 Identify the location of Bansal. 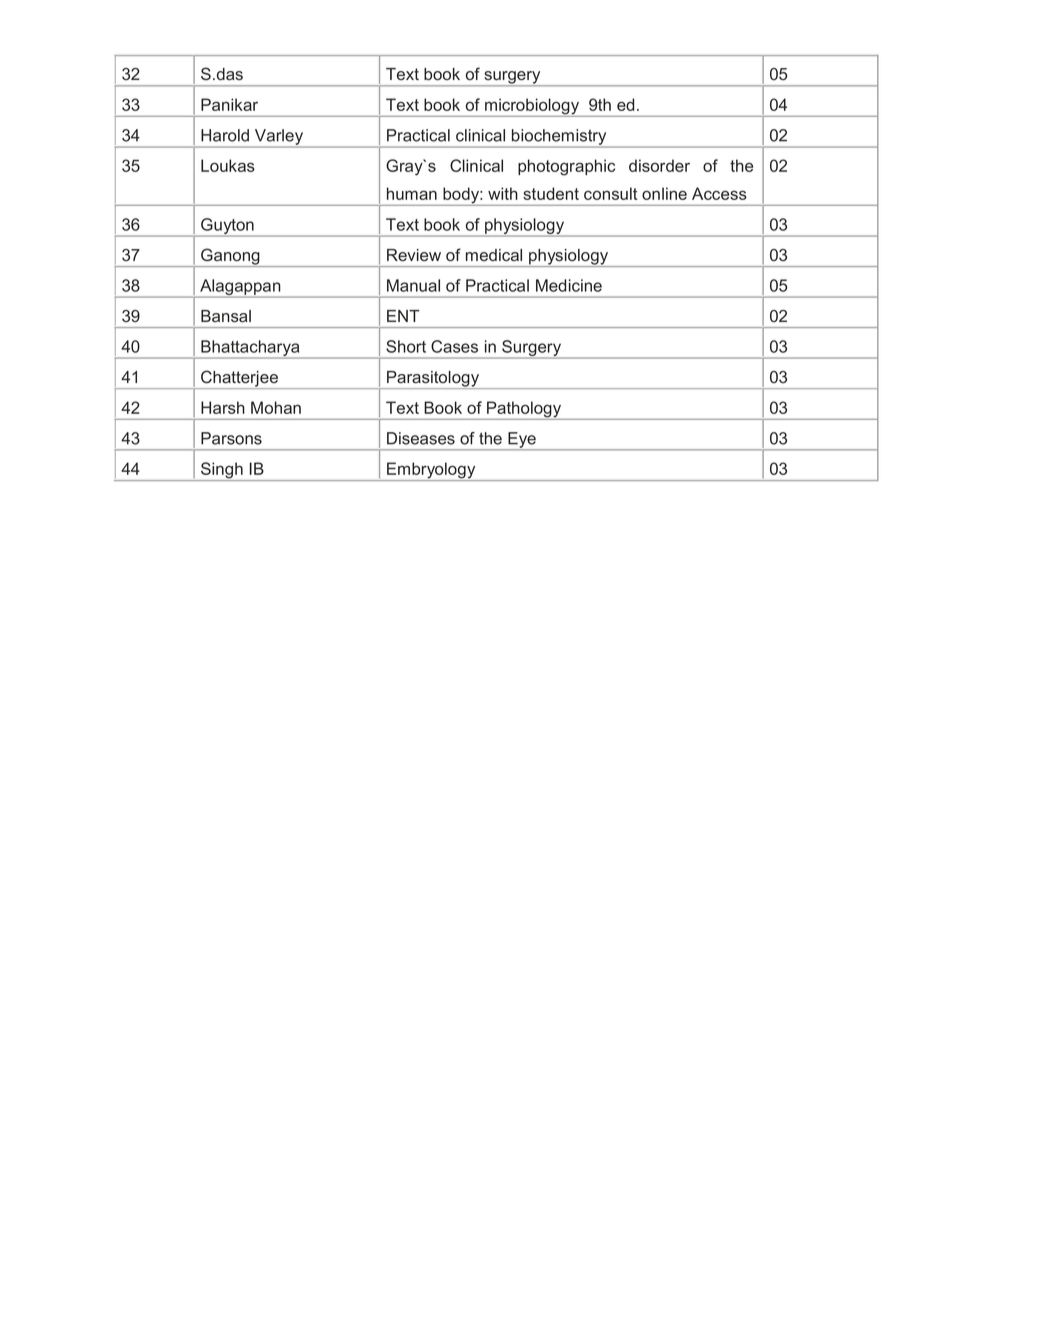
(226, 316).
